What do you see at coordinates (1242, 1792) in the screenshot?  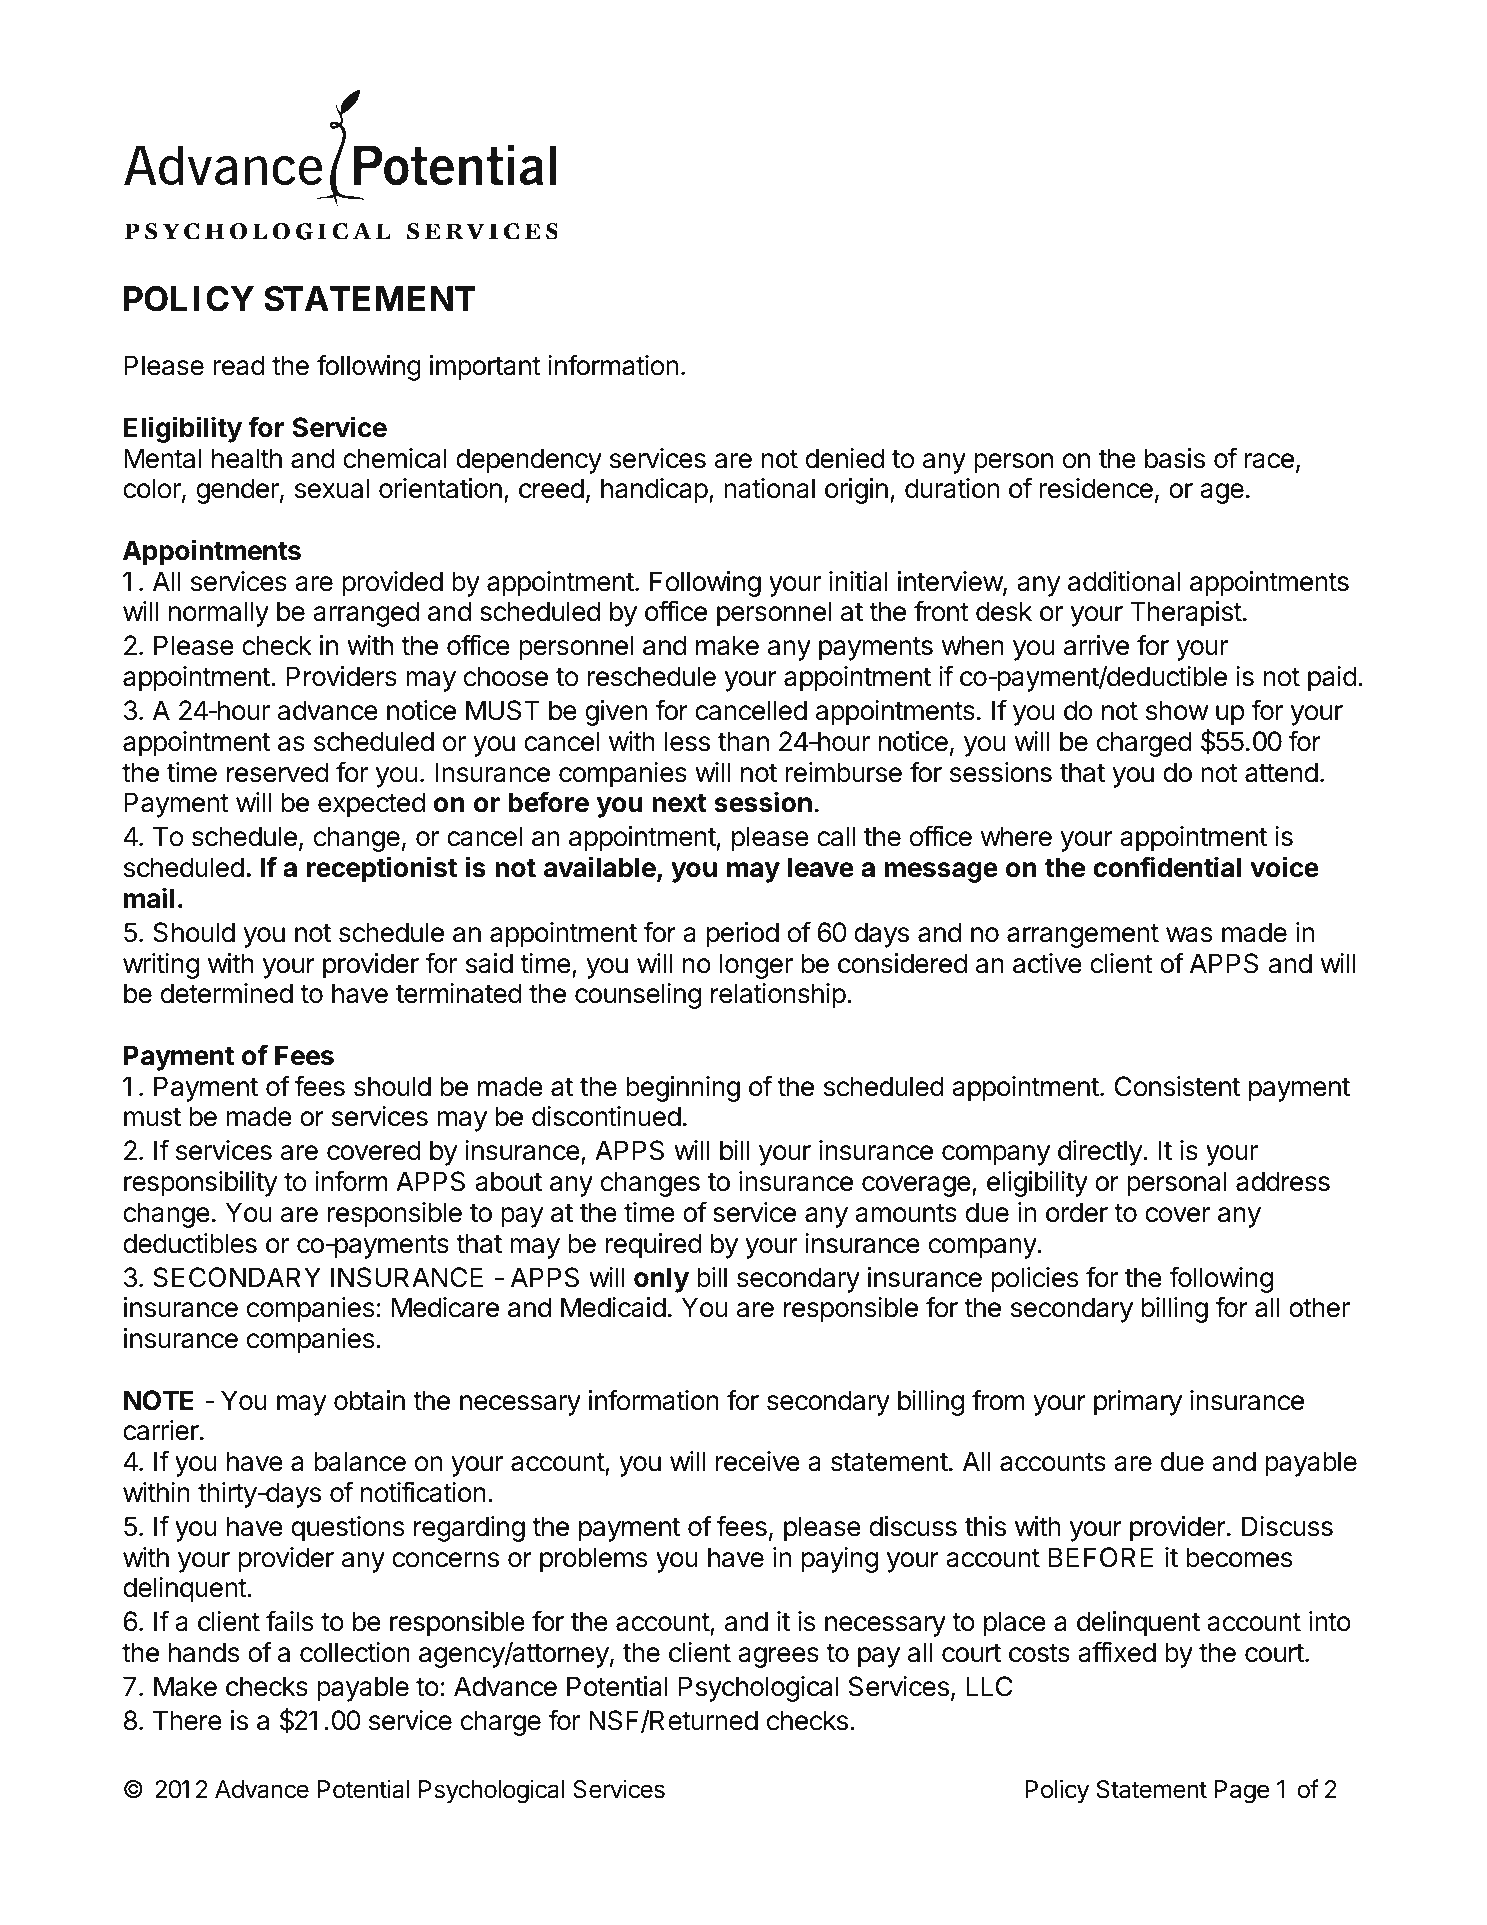 I see `Page` at bounding box center [1242, 1792].
